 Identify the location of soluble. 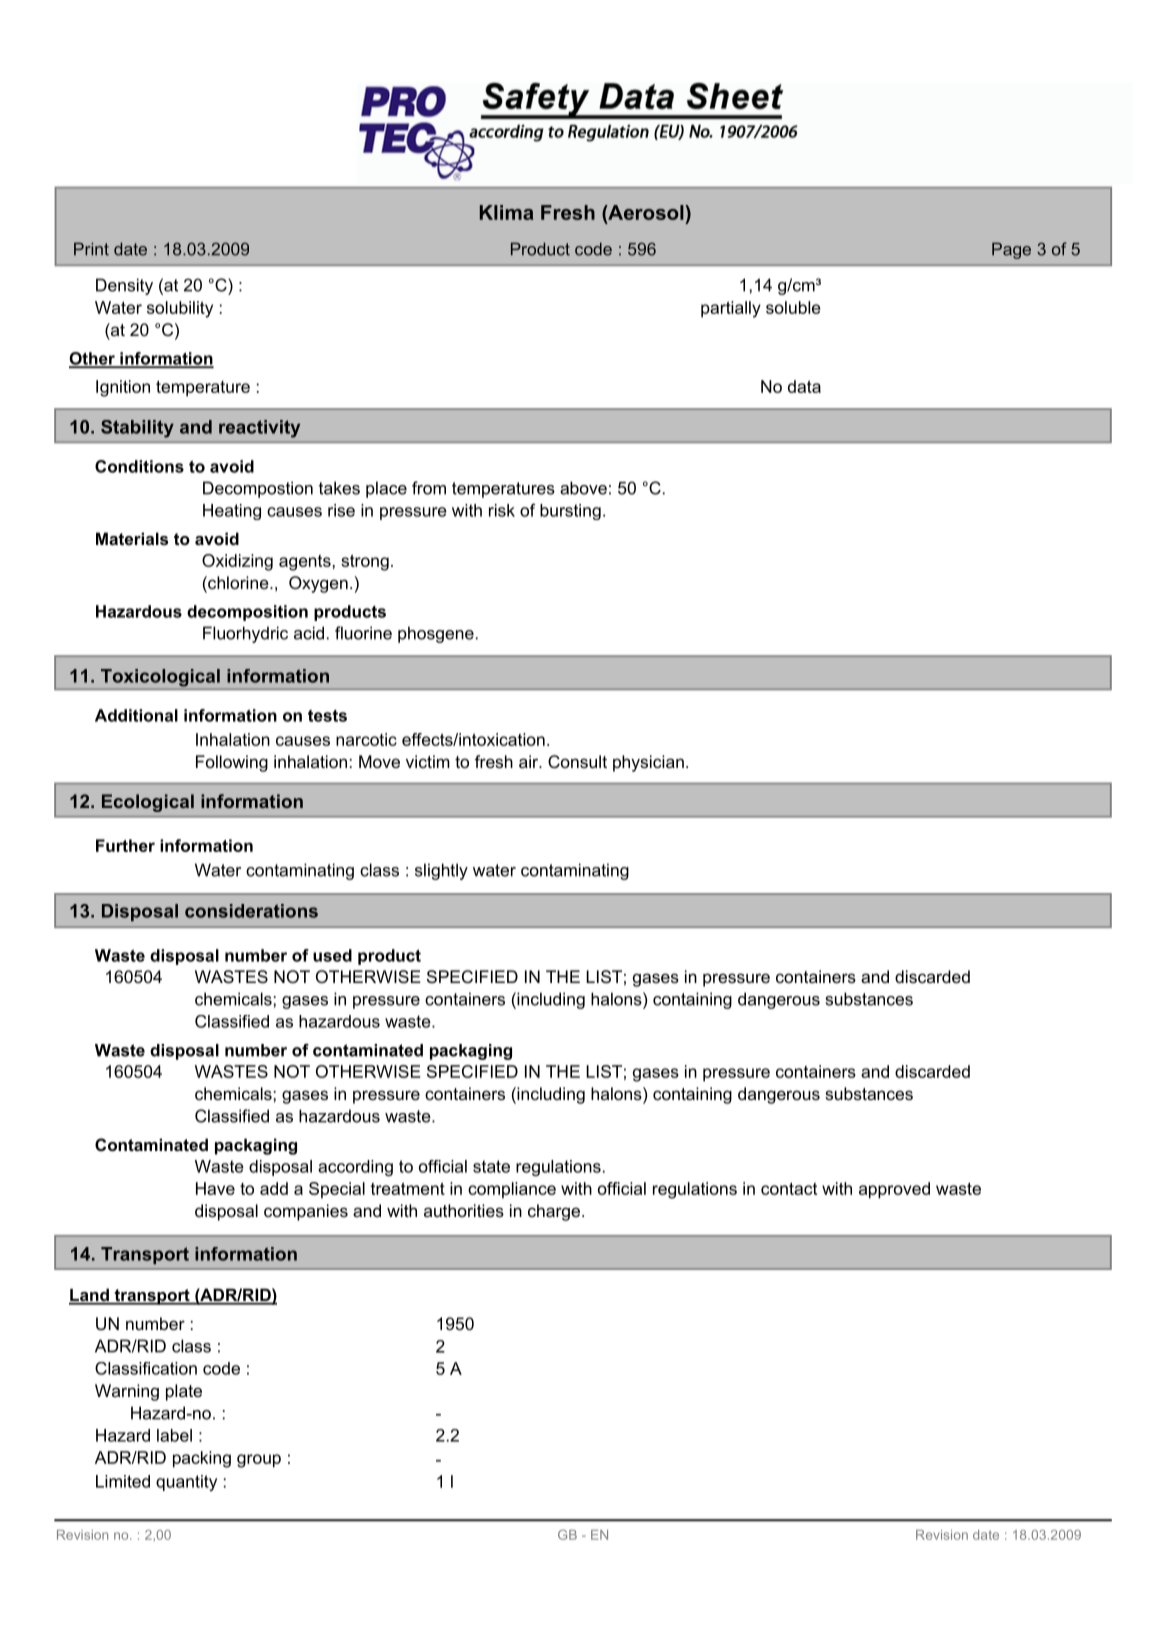
(793, 307).
